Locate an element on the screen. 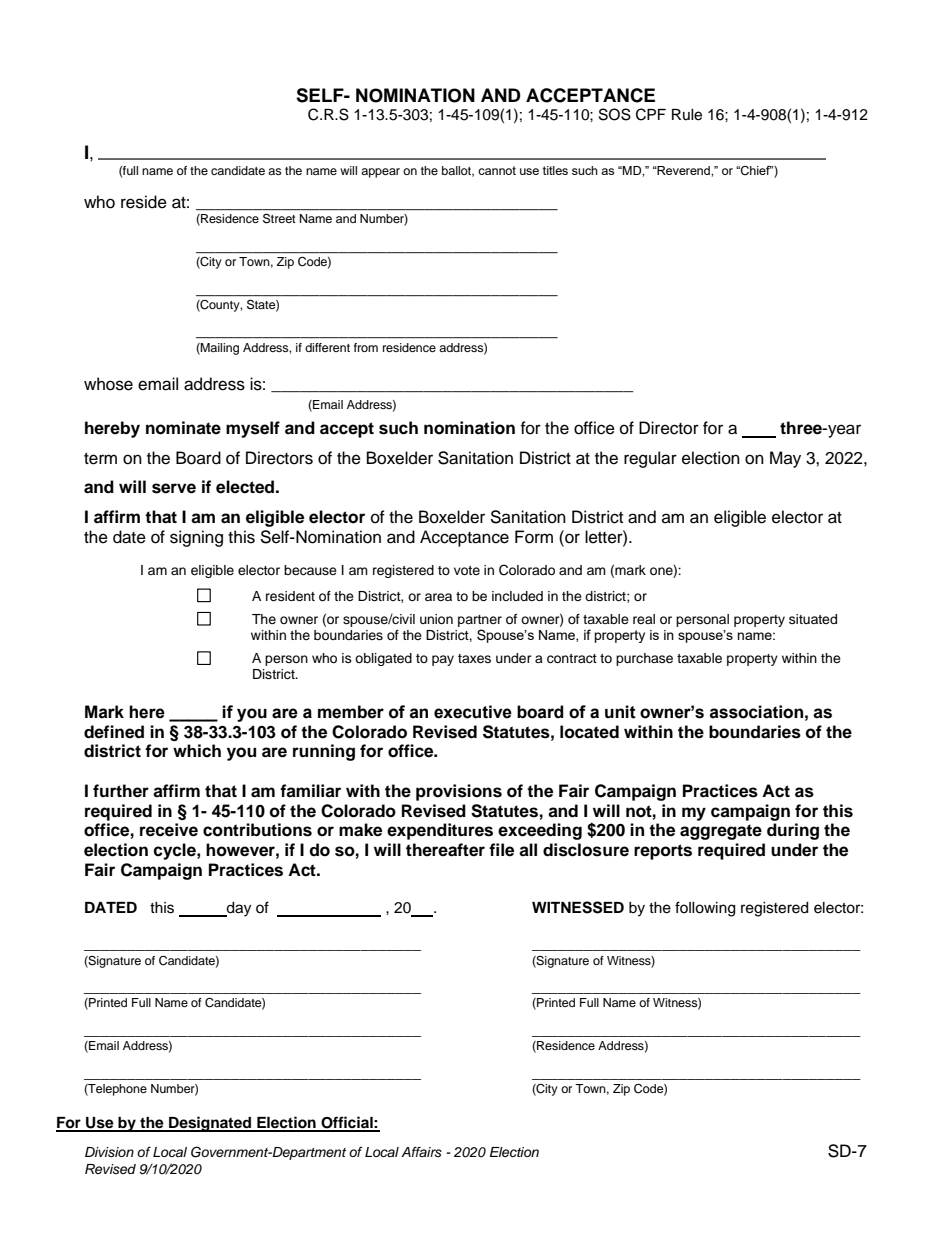 The image size is (952, 1233). file is located at coordinates (501, 850).
